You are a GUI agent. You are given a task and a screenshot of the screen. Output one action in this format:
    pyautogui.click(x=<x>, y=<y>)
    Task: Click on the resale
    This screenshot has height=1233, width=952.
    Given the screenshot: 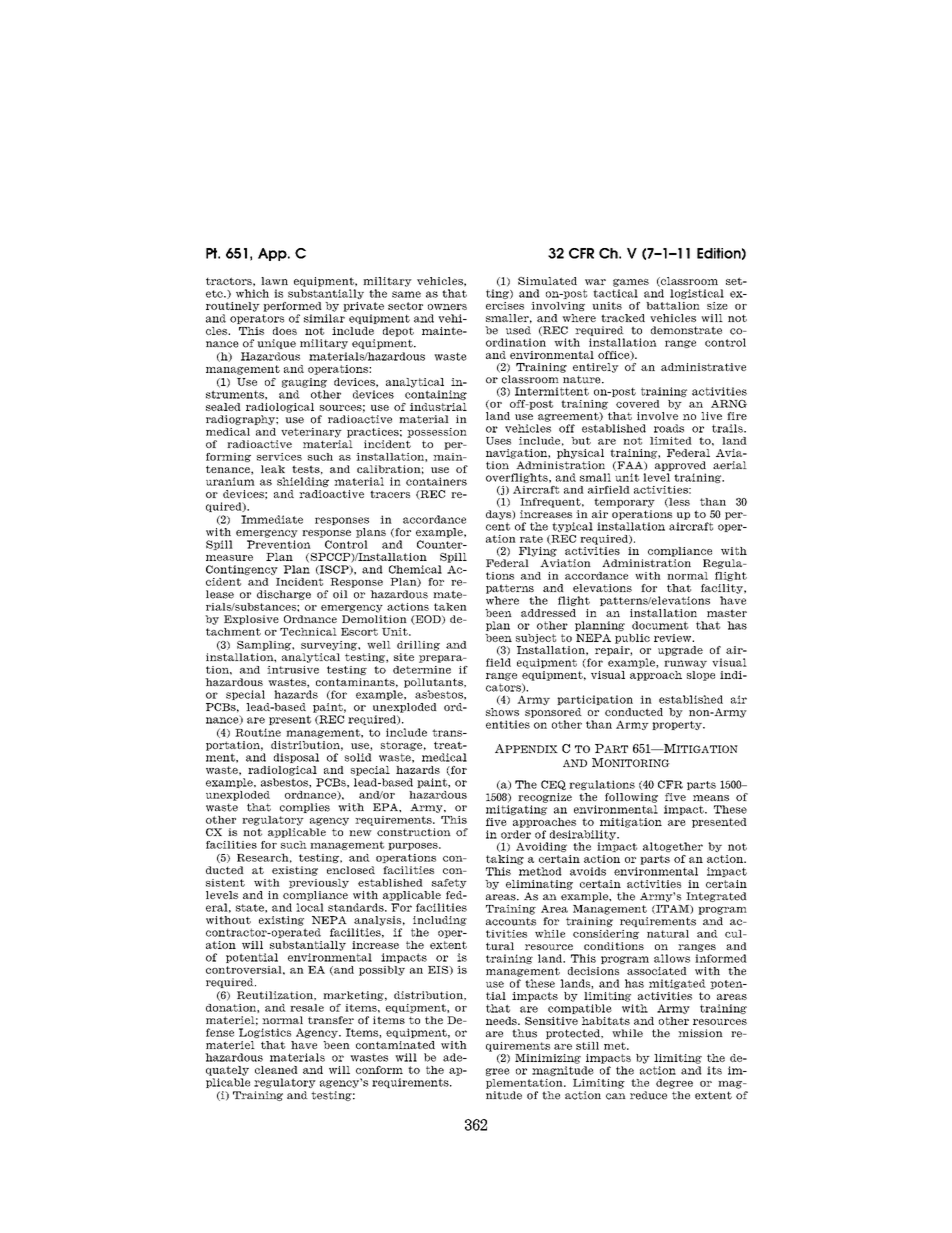 What is the action you would take?
    pyautogui.click(x=307, y=1008)
